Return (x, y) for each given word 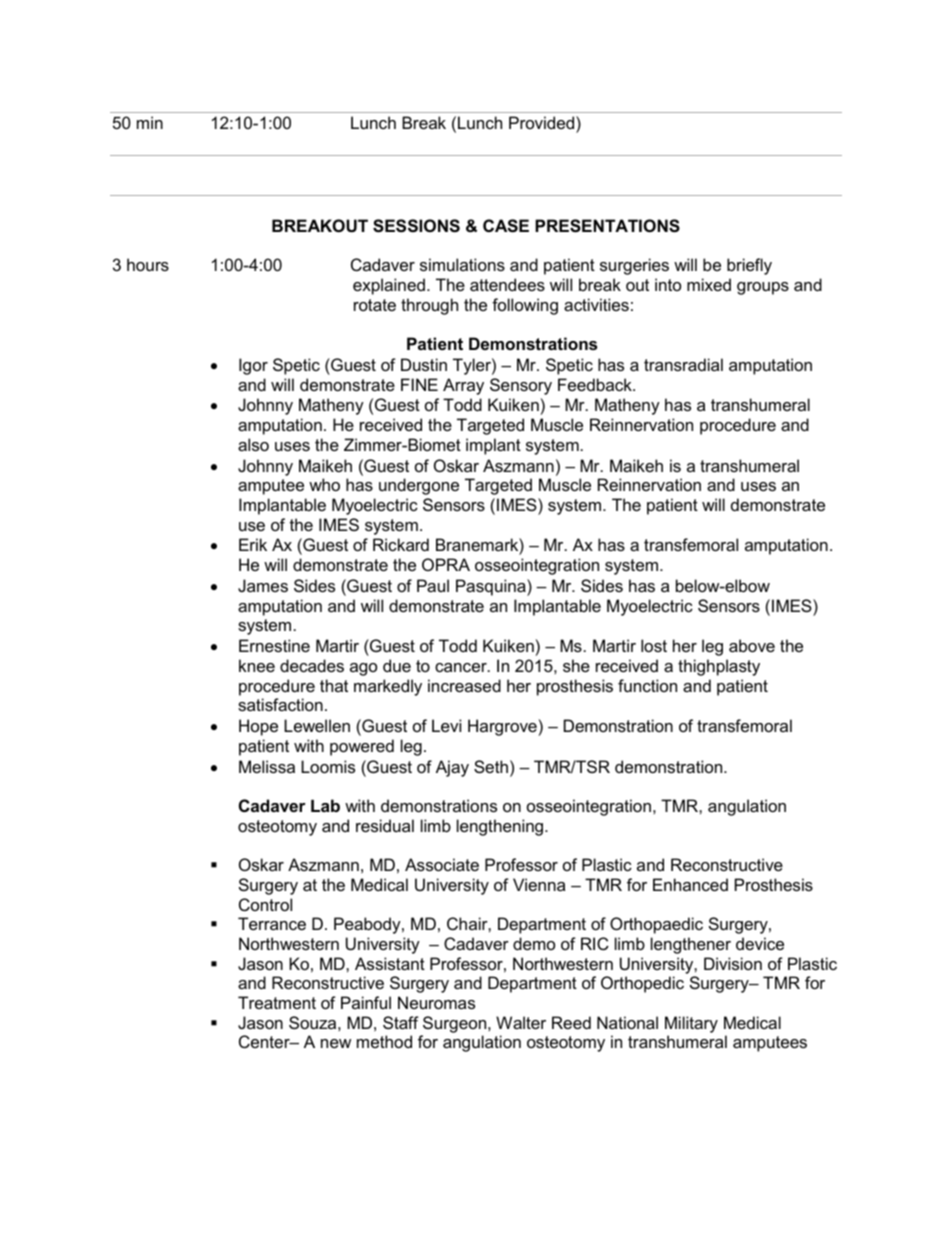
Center (265, 1041)
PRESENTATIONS (607, 226)
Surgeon (456, 1024)
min (150, 122)
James (263, 585)
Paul (433, 585)
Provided (543, 122)
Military (691, 1024)
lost (654, 645)
